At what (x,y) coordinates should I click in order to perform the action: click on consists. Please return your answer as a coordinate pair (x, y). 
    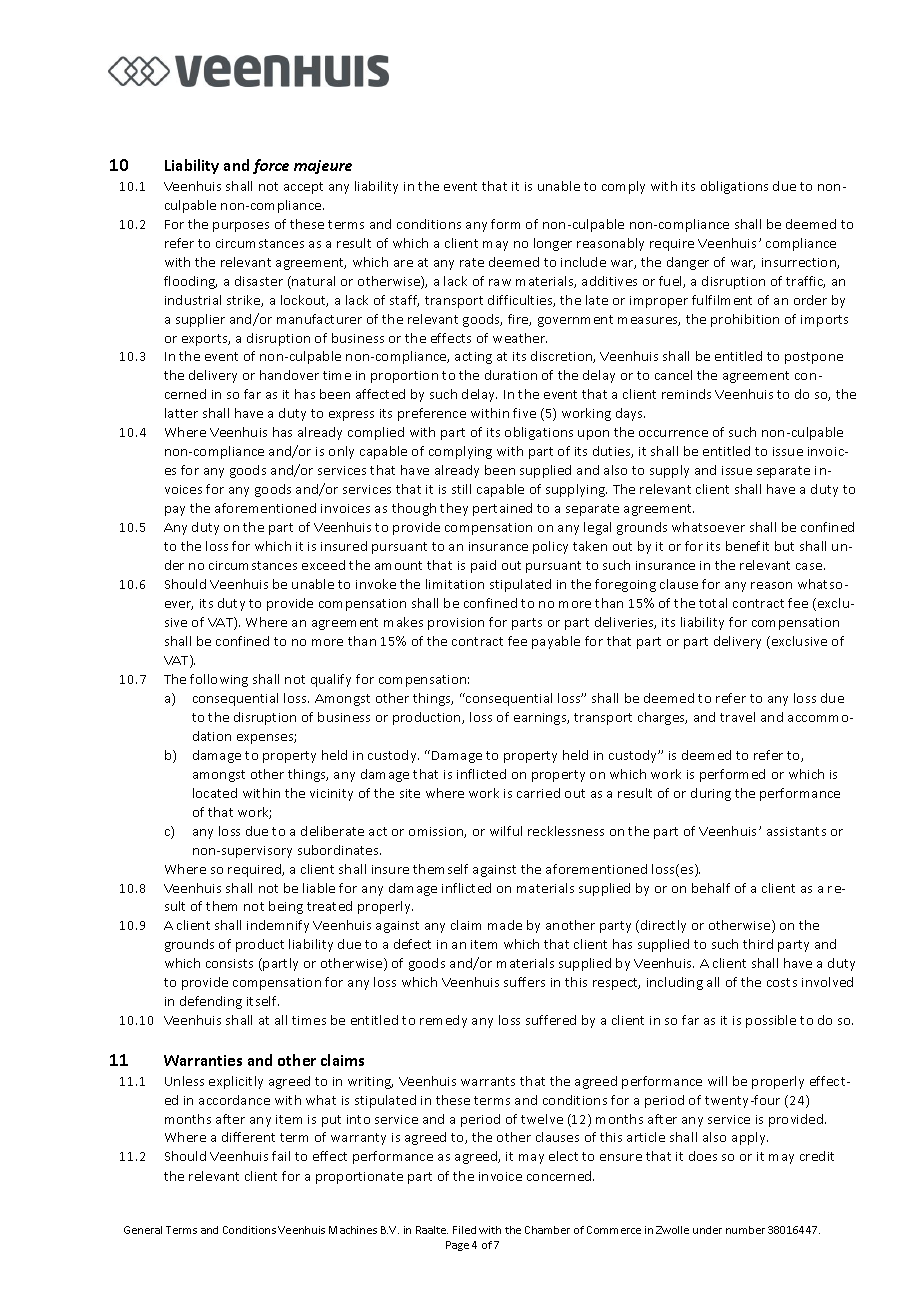
    Looking at the image, I should click on (229, 963).
